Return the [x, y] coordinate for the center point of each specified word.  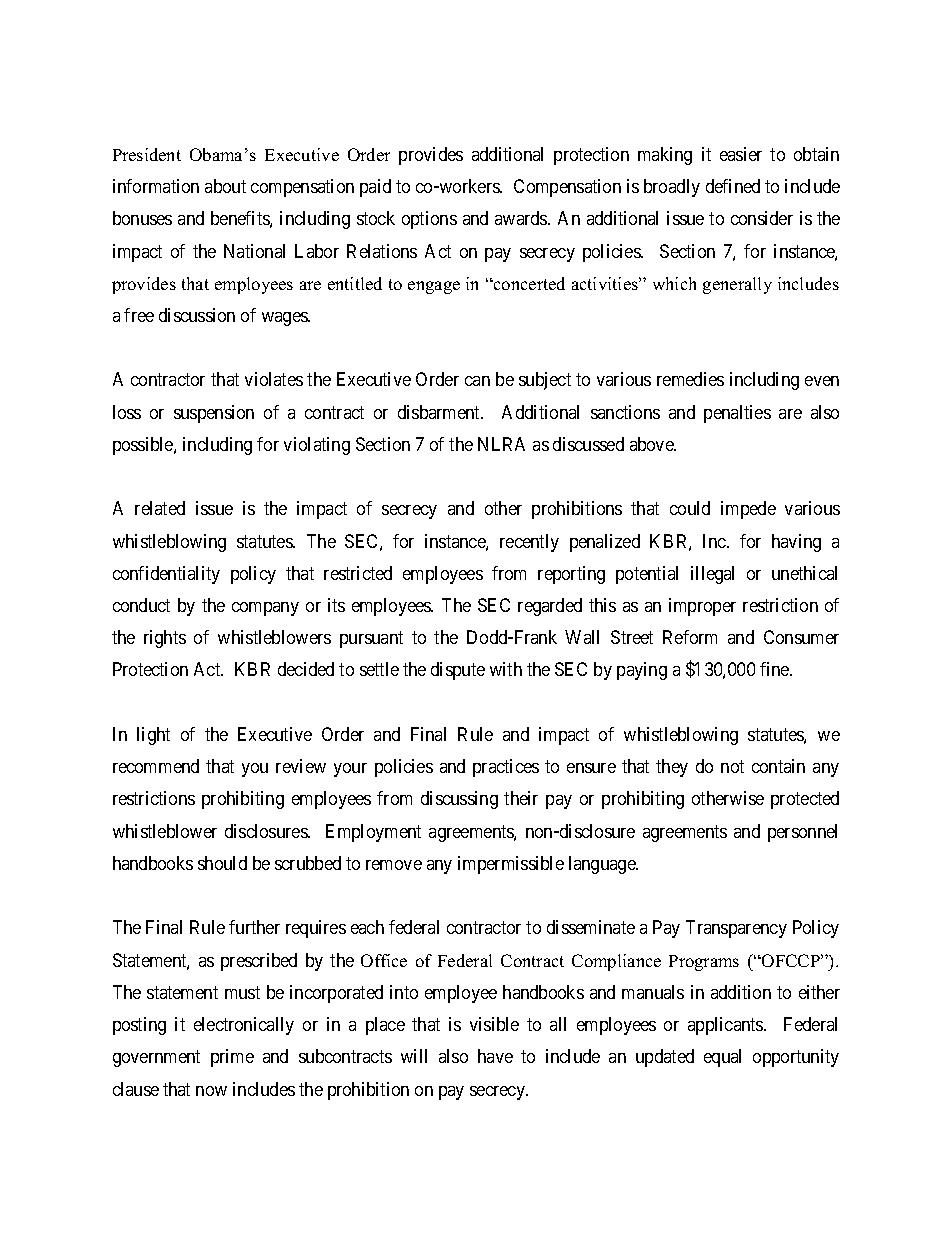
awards [522, 218]
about [225, 186]
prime [232, 1058]
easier [741, 154]
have [495, 1056]
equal [722, 1058]
